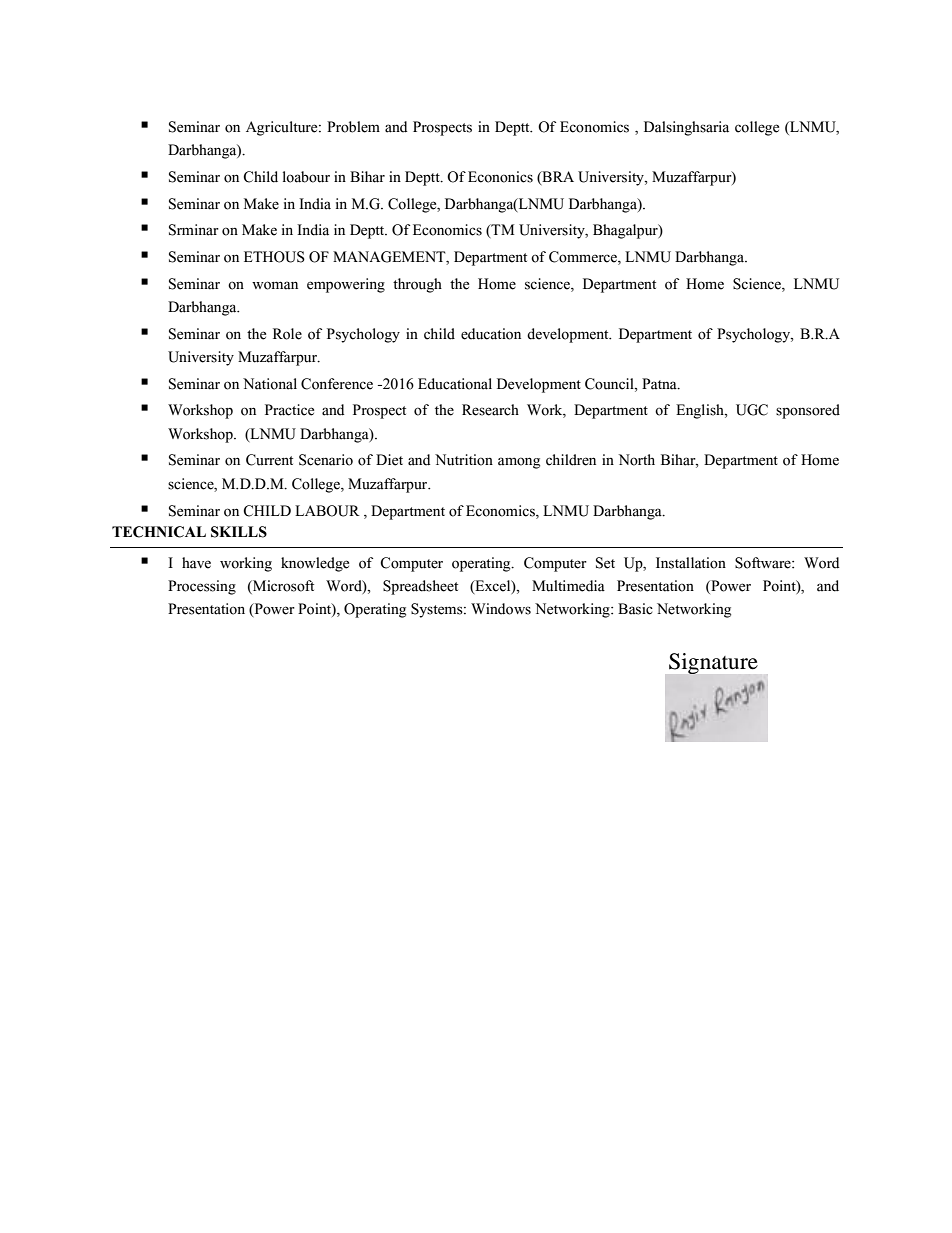  Describe the element at coordinates (584, 258) in the document. I see `Commerce` at that location.
